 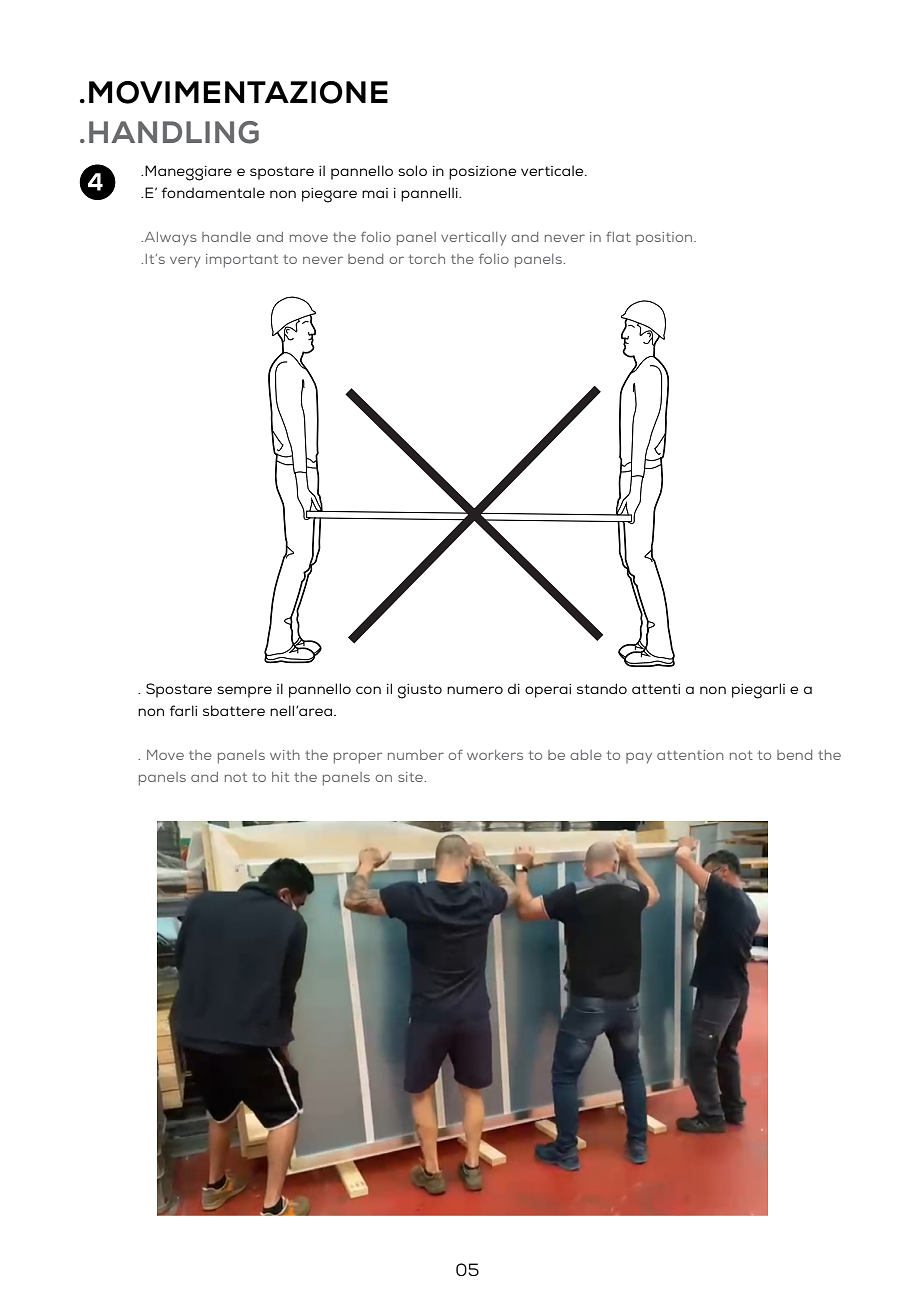 What do you see at coordinates (285, 755) in the screenshot?
I see `with` at bounding box center [285, 755].
